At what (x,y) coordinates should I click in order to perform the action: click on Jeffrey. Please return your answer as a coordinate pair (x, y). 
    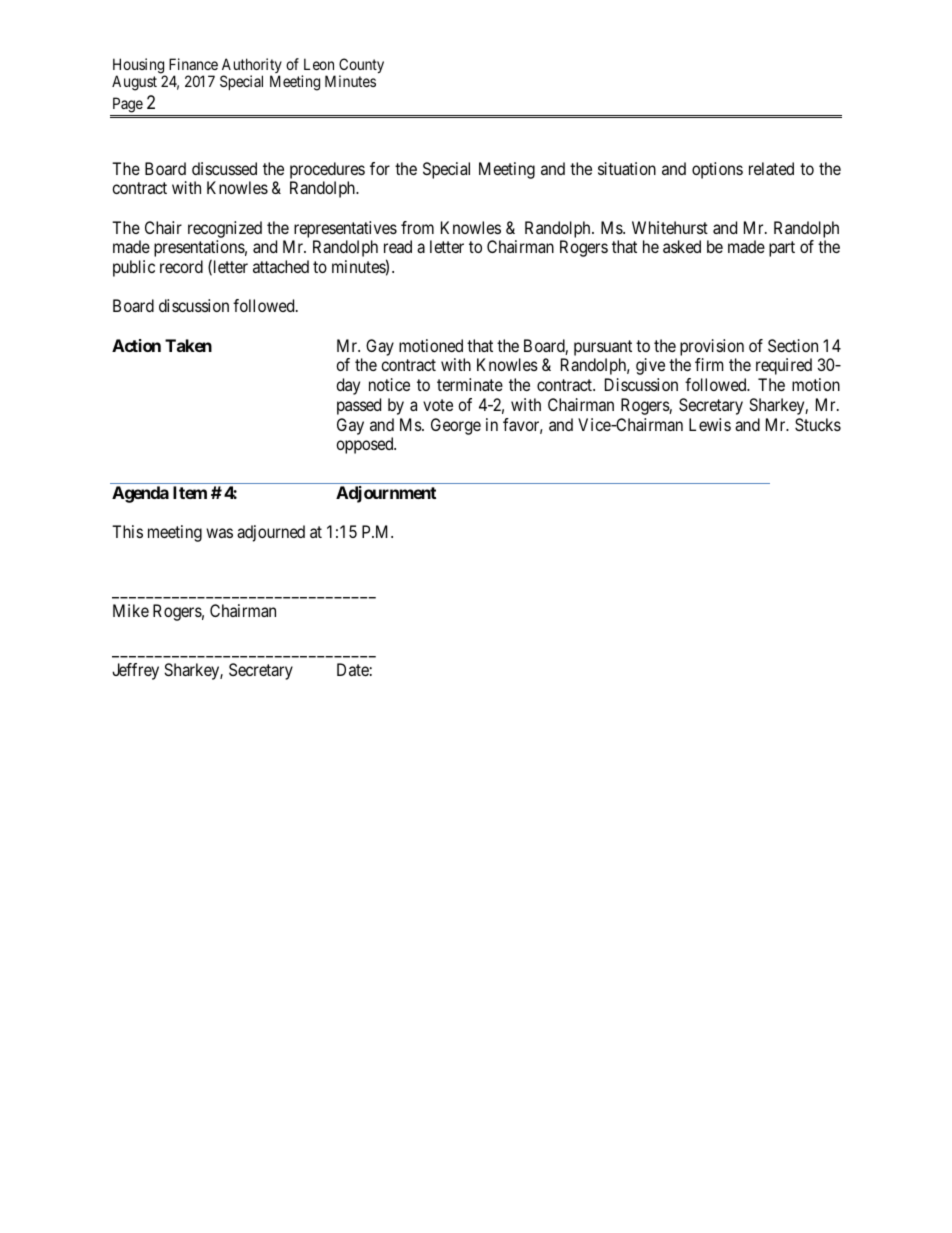
    Looking at the image, I should click on (135, 671).
